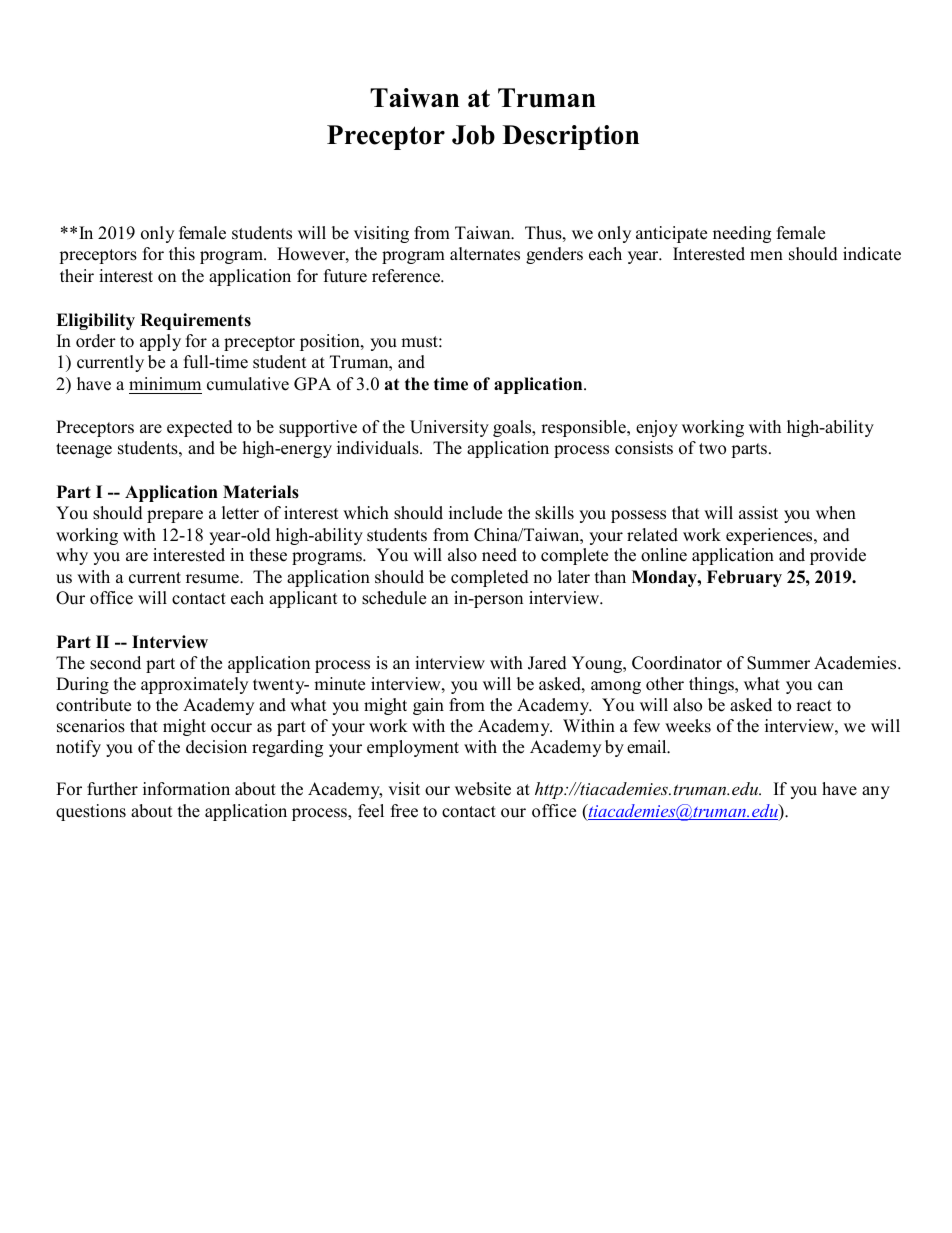  I want to click on website, so click(483, 789).
